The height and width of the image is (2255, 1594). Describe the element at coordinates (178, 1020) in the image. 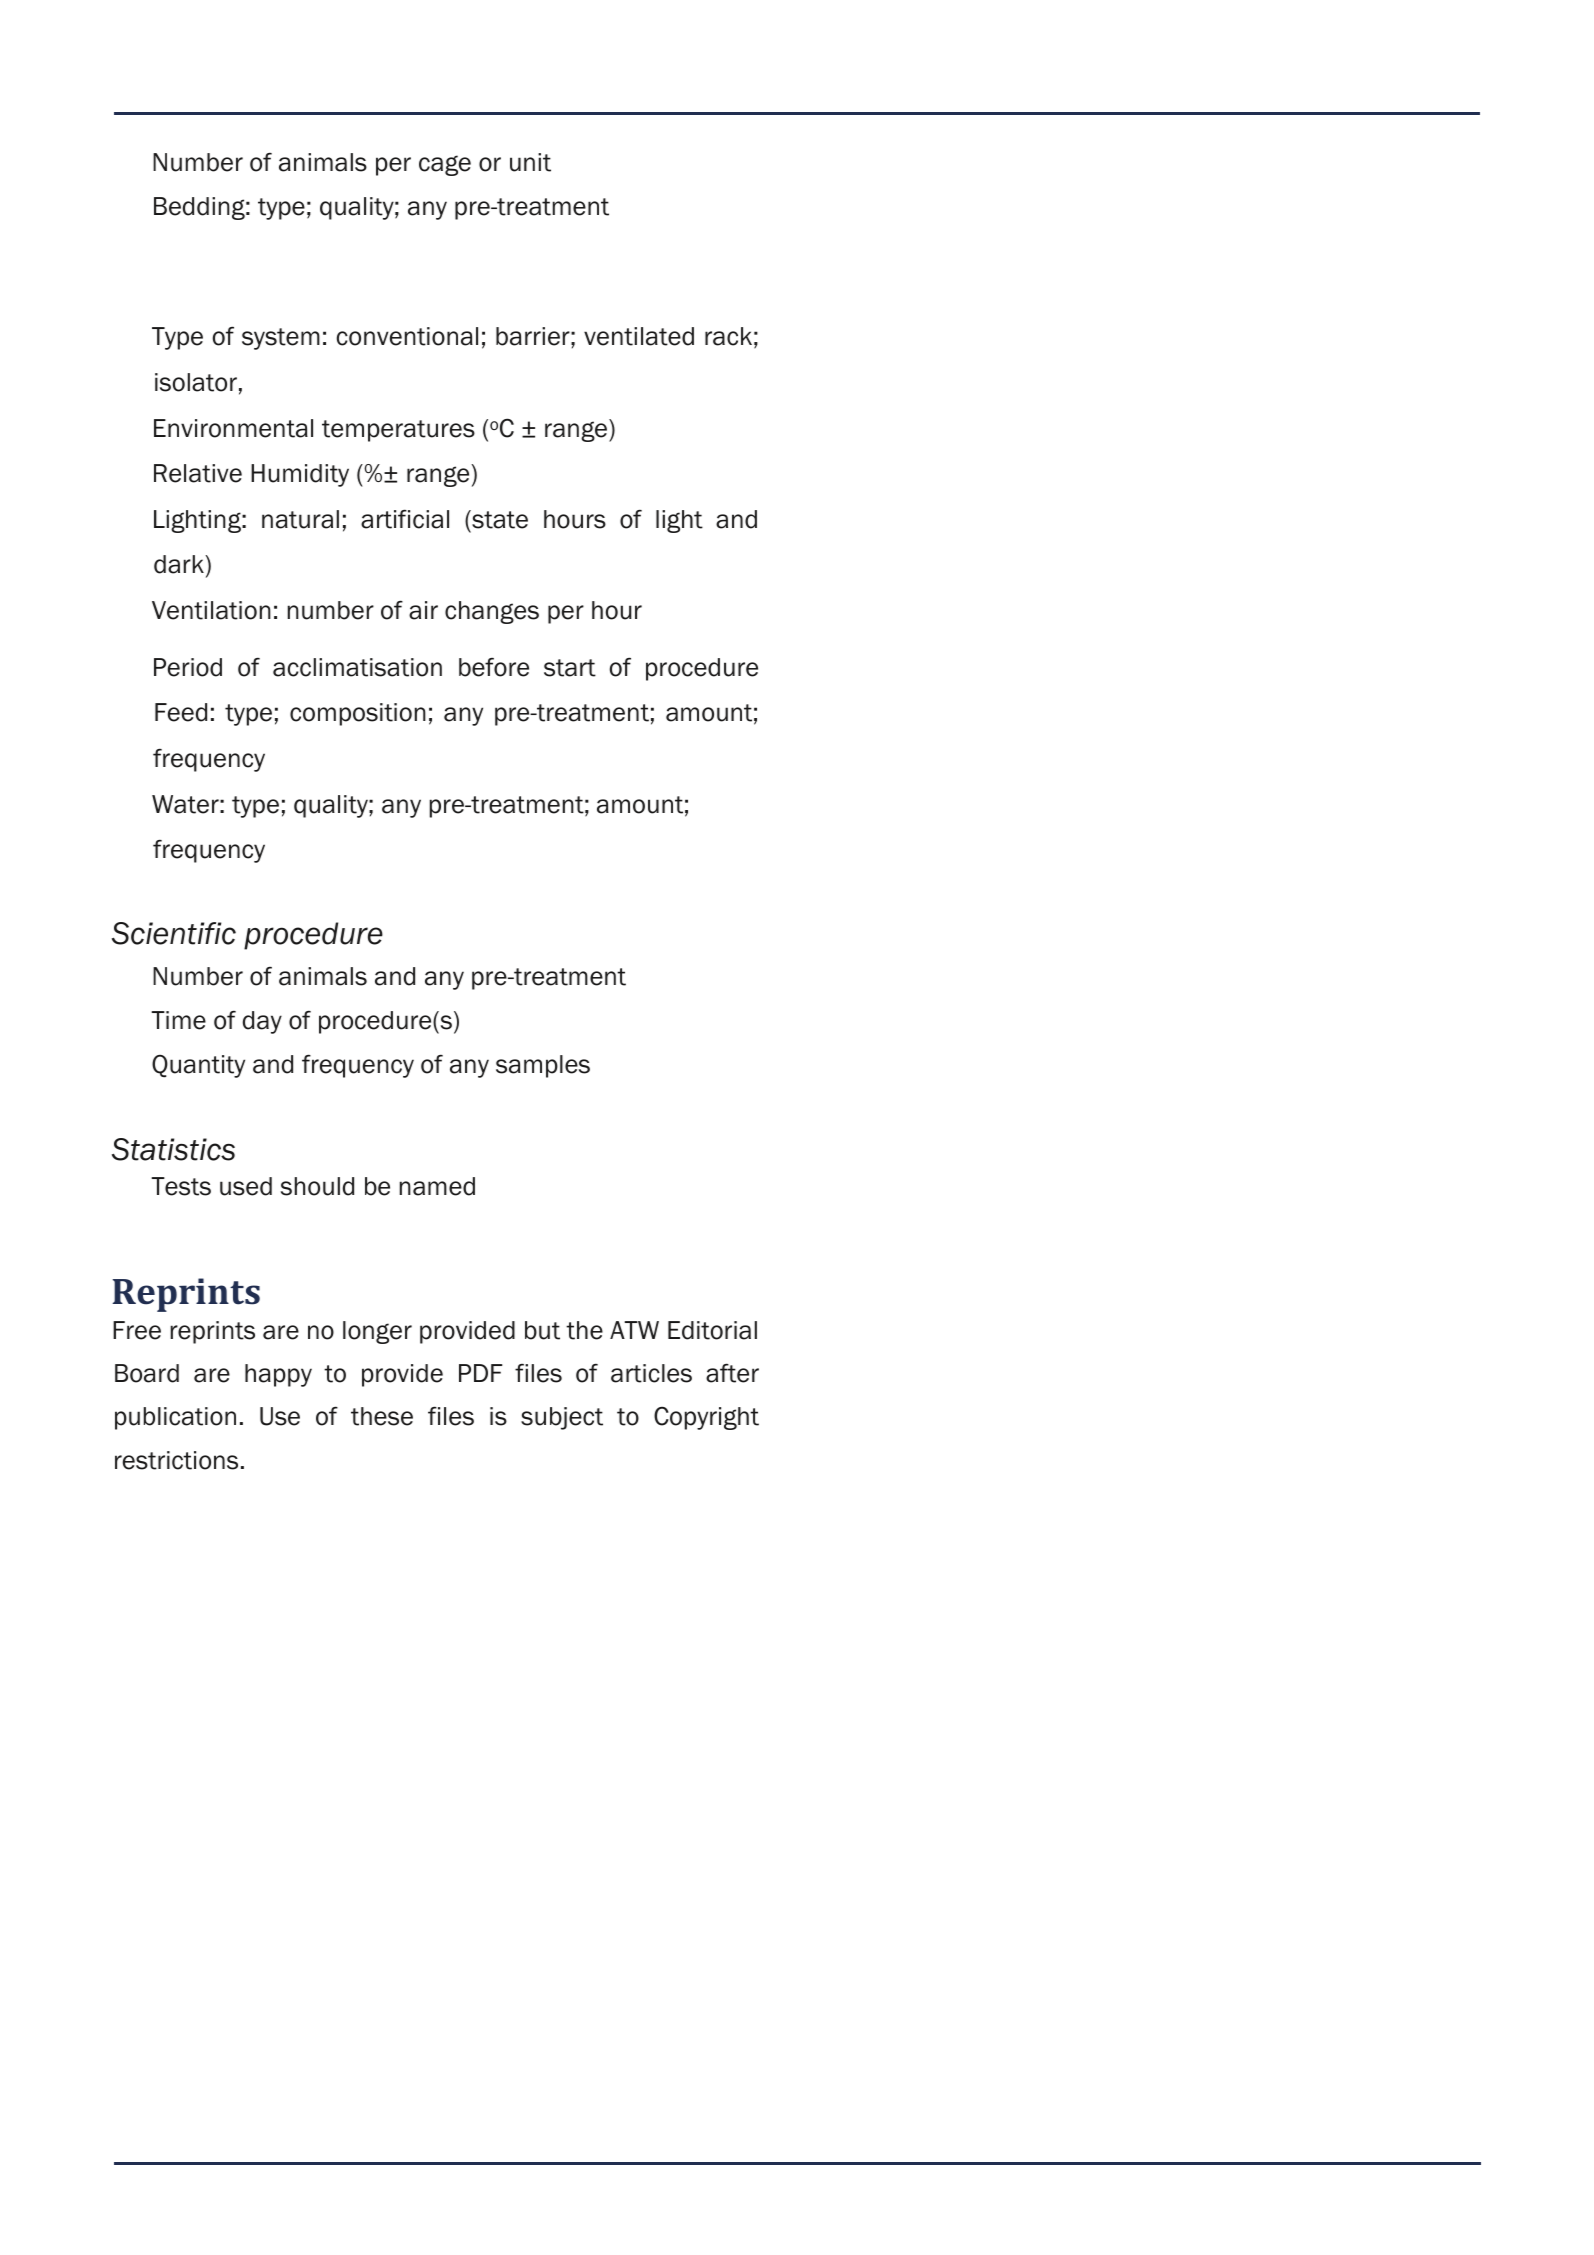

I see `Time` at that location.
